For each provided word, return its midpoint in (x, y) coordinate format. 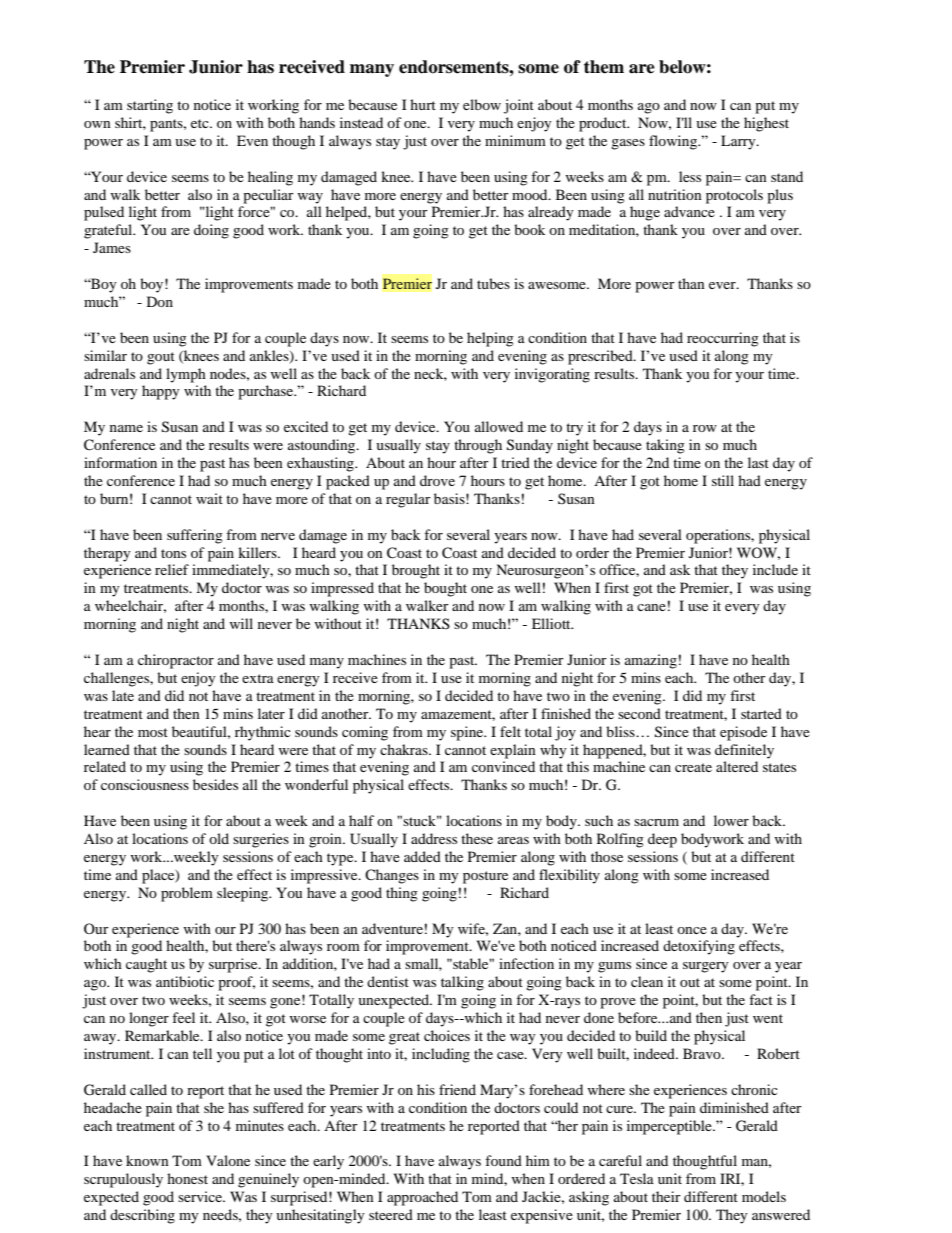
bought (445, 589)
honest (187, 1178)
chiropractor (176, 661)
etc (201, 123)
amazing (651, 661)
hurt (423, 104)
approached (422, 1198)
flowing (674, 142)
